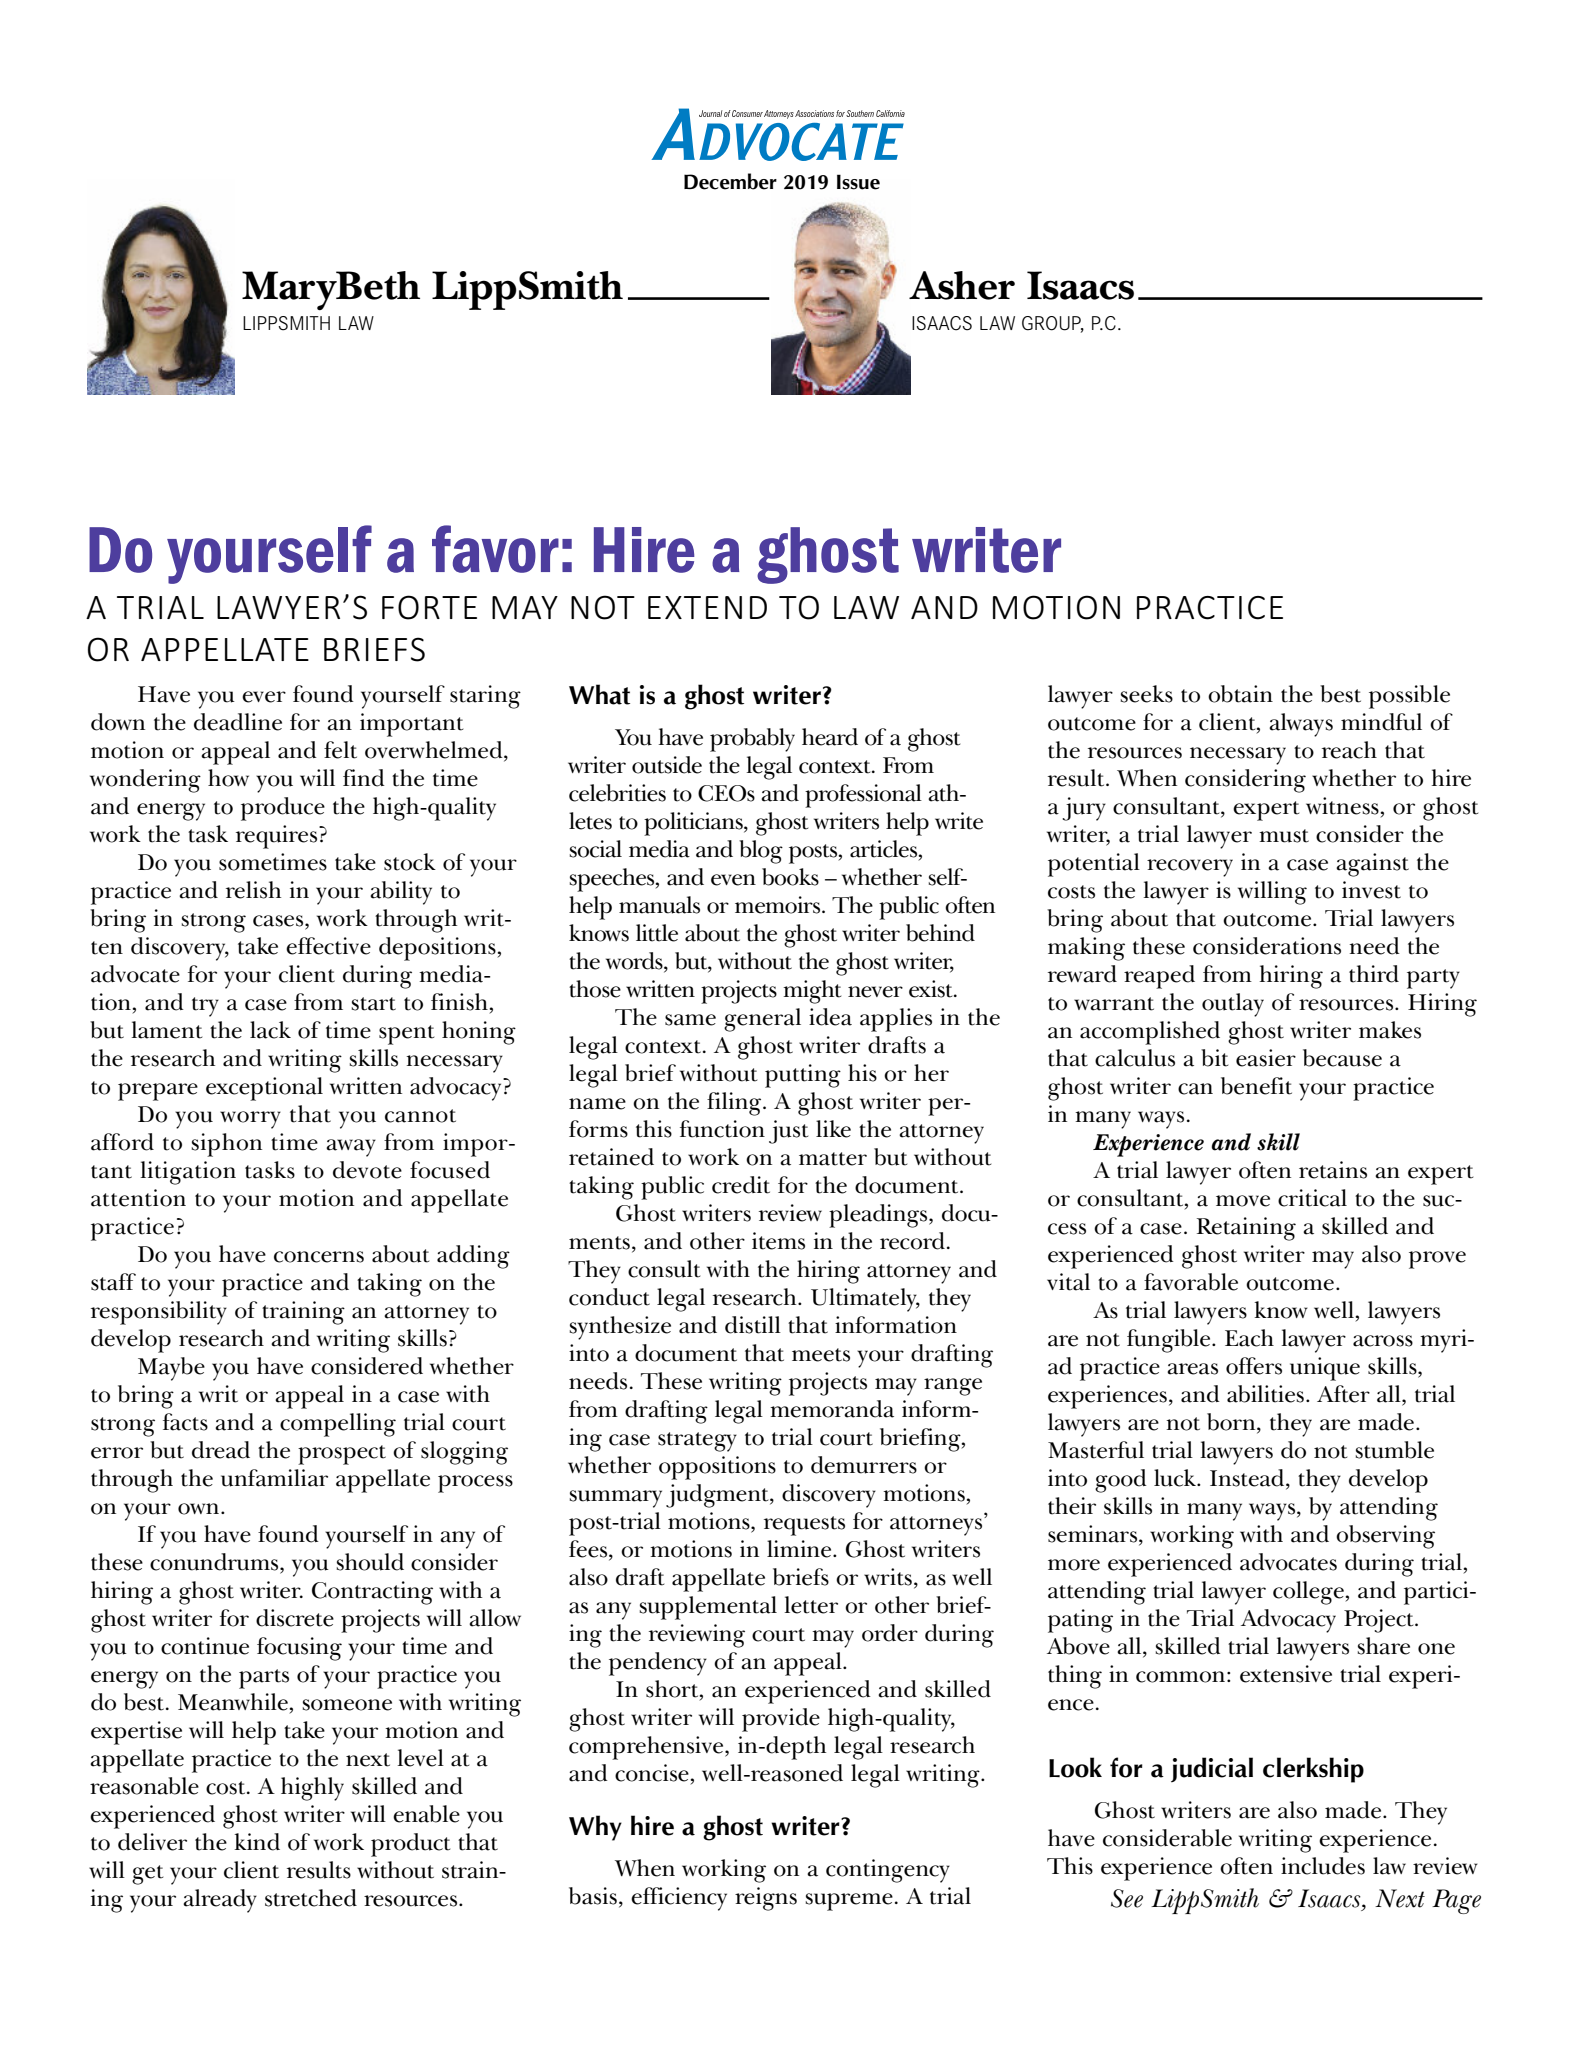  What do you see at coordinates (257, 1842) in the screenshot?
I see `kind` at bounding box center [257, 1842].
